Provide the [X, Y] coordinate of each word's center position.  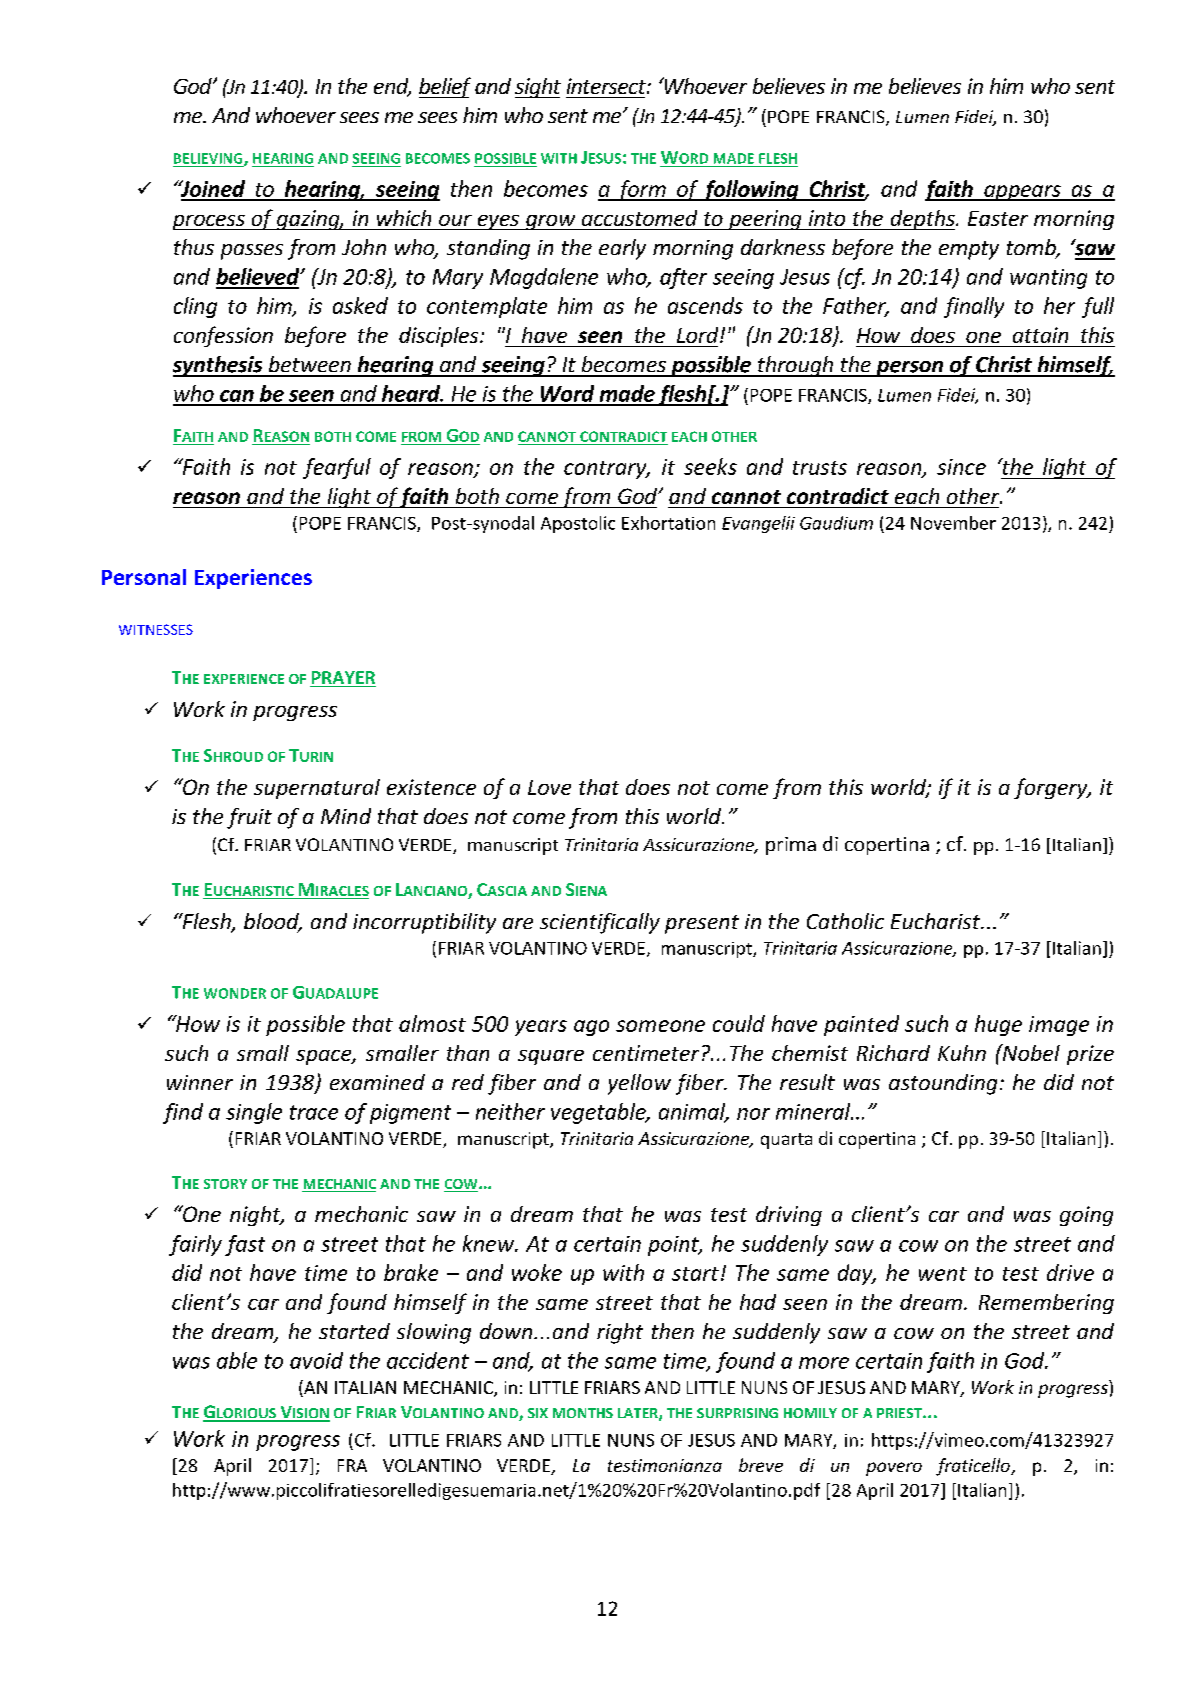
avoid [316, 1360]
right [620, 1333]
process [210, 222]
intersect [607, 86]
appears [1022, 193]
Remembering [1046, 1304]
